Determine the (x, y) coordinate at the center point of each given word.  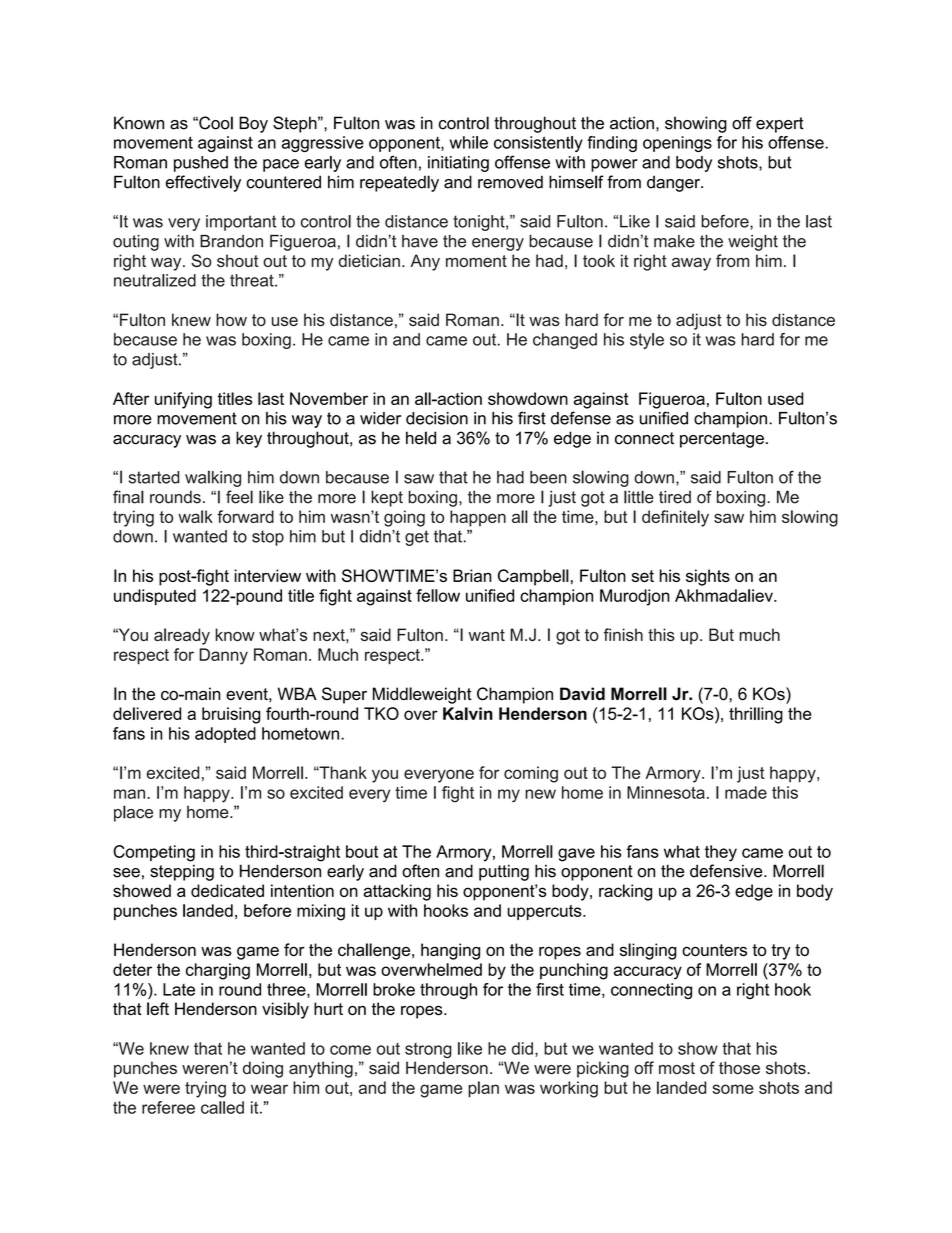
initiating (458, 164)
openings (677, 144)
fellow (438, 595)
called (222, 1107)
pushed (201, 164)
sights (708, 577)
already (182, 636)
